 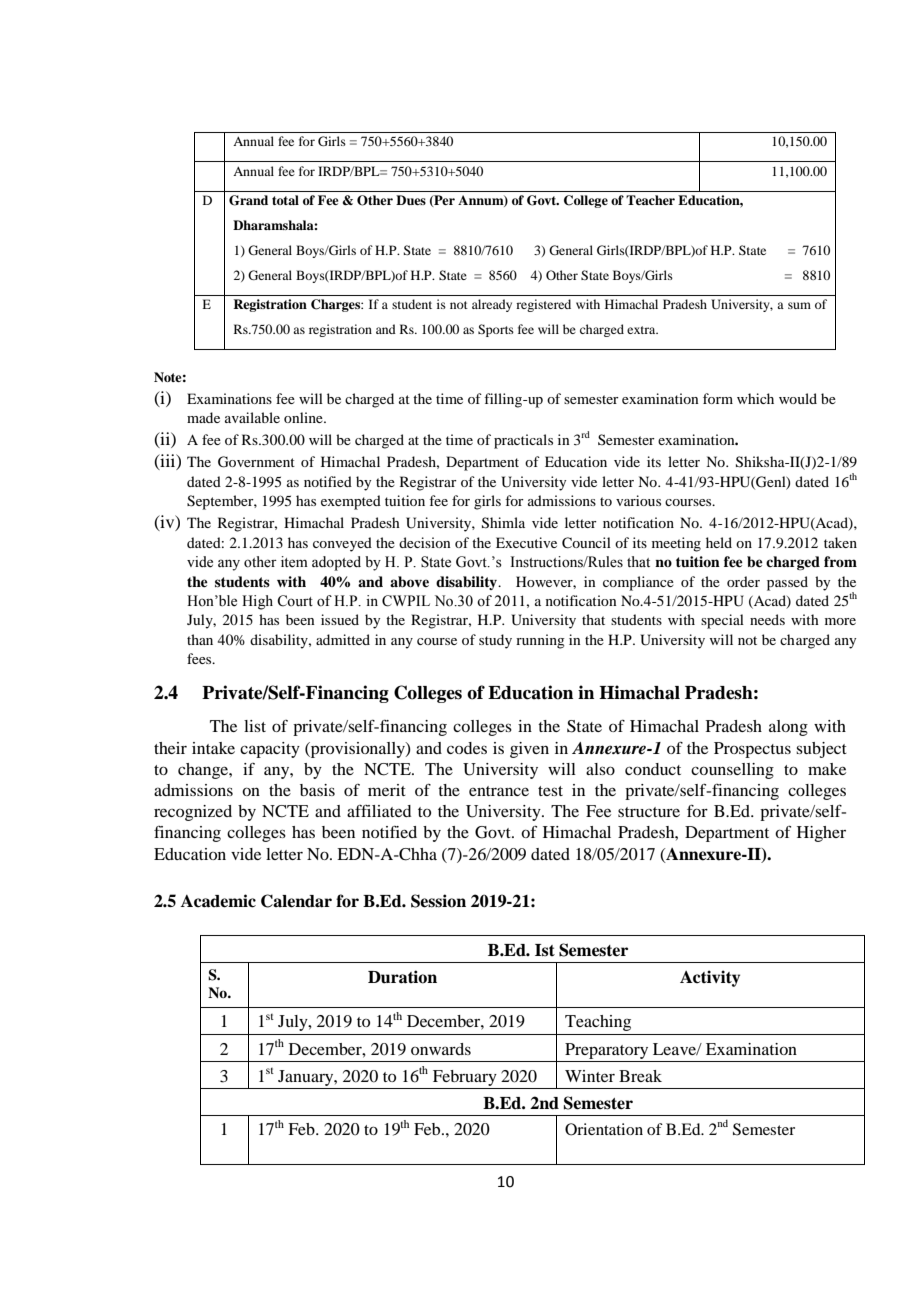 I want to click on Teacher, so click(x=650, y=200).
